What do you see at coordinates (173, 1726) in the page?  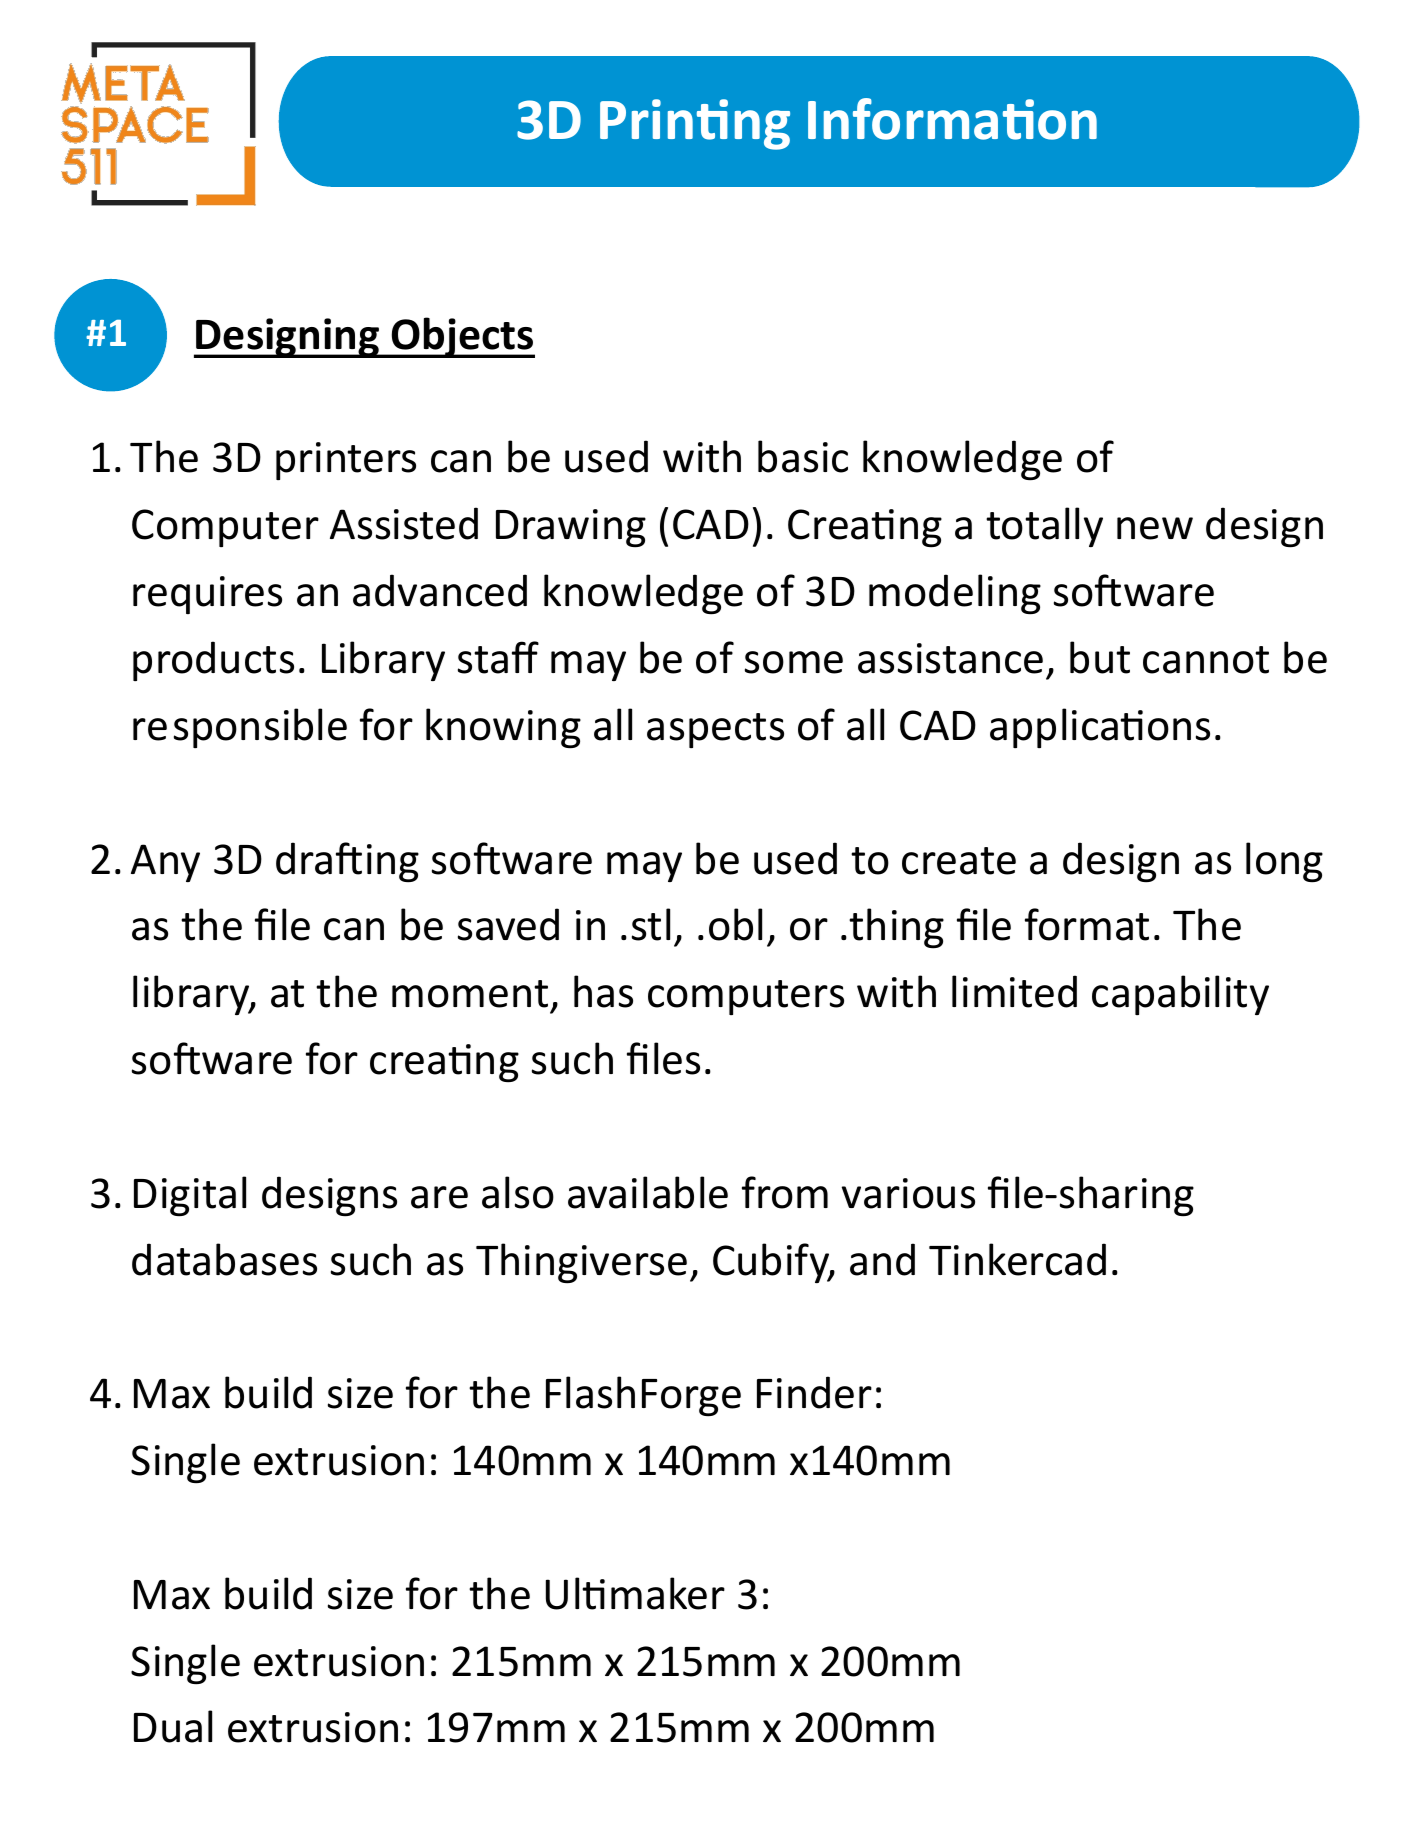 I see `Dual` at bounding box center [173, 1726].
